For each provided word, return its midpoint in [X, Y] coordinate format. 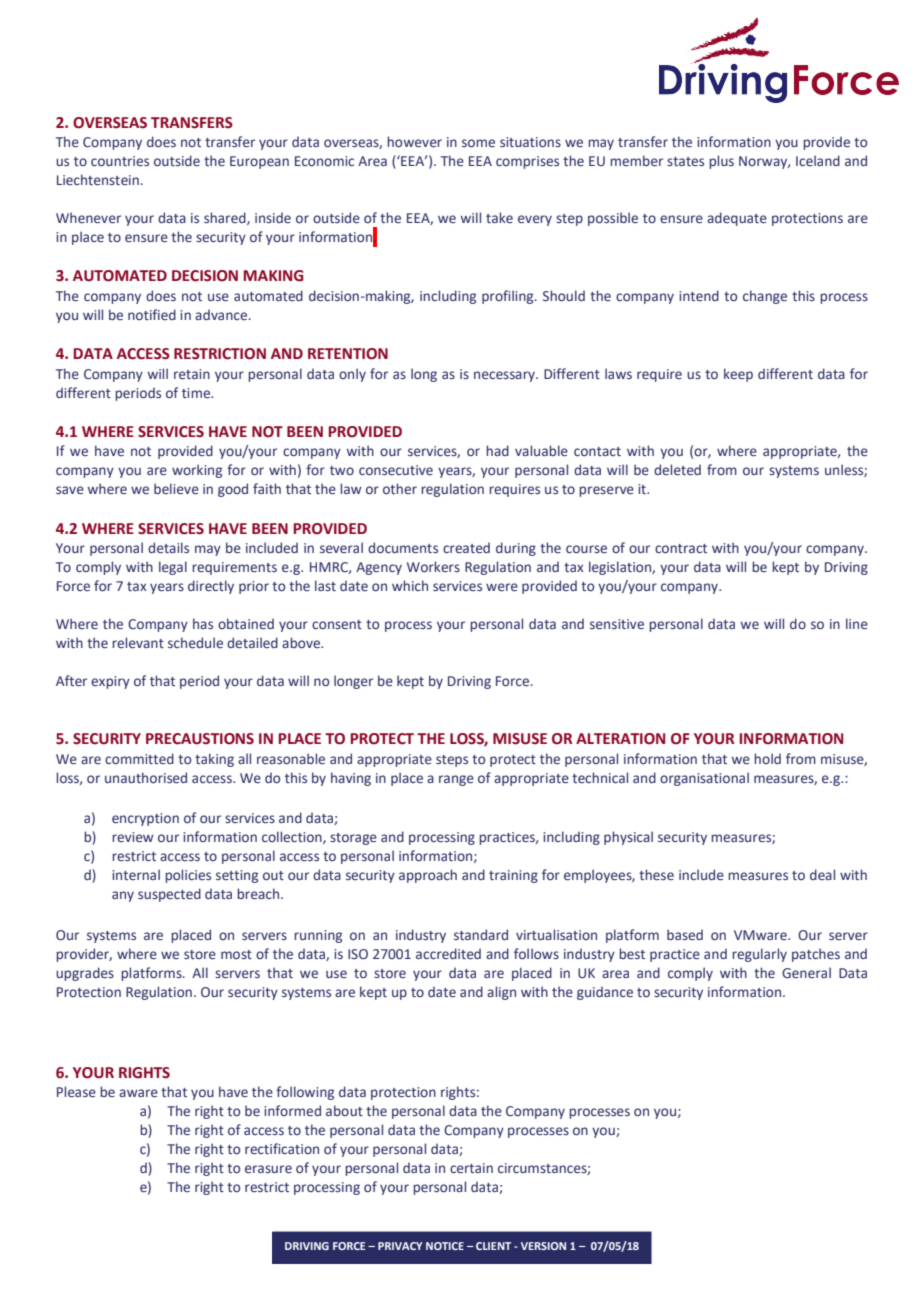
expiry [110, 682]
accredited [448, 953]
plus [721, 162]
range [456, 780]
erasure [268, 1169]
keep [738, 375]
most [236, 954]
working [197, 471]
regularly [759, 955]
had [497, 450]
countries [120, 161]
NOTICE [445, 1246]
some [478, 143]
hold [767, 758]
